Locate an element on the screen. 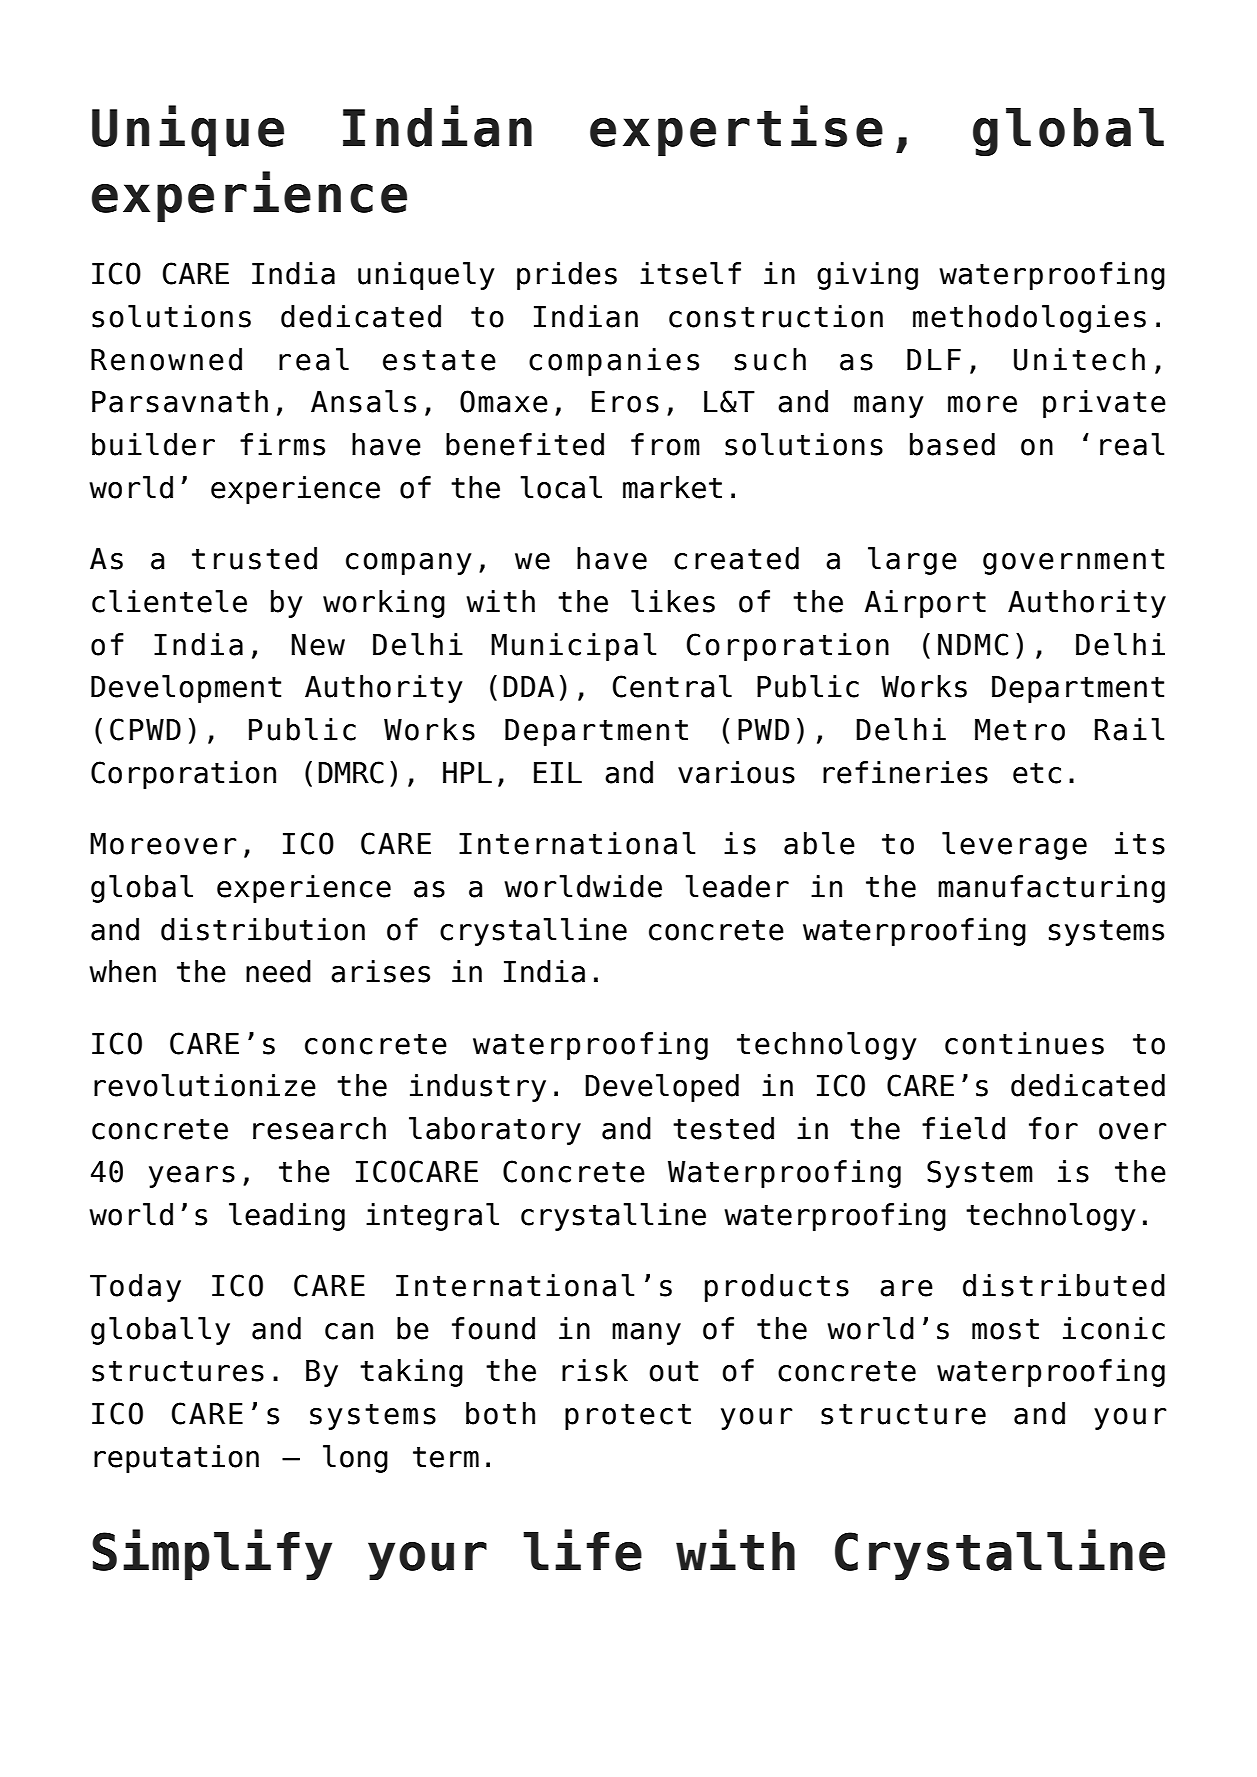 The width and height of the screenshot is (1257, 1777). leverage is located at coordinates (1014, 846).
